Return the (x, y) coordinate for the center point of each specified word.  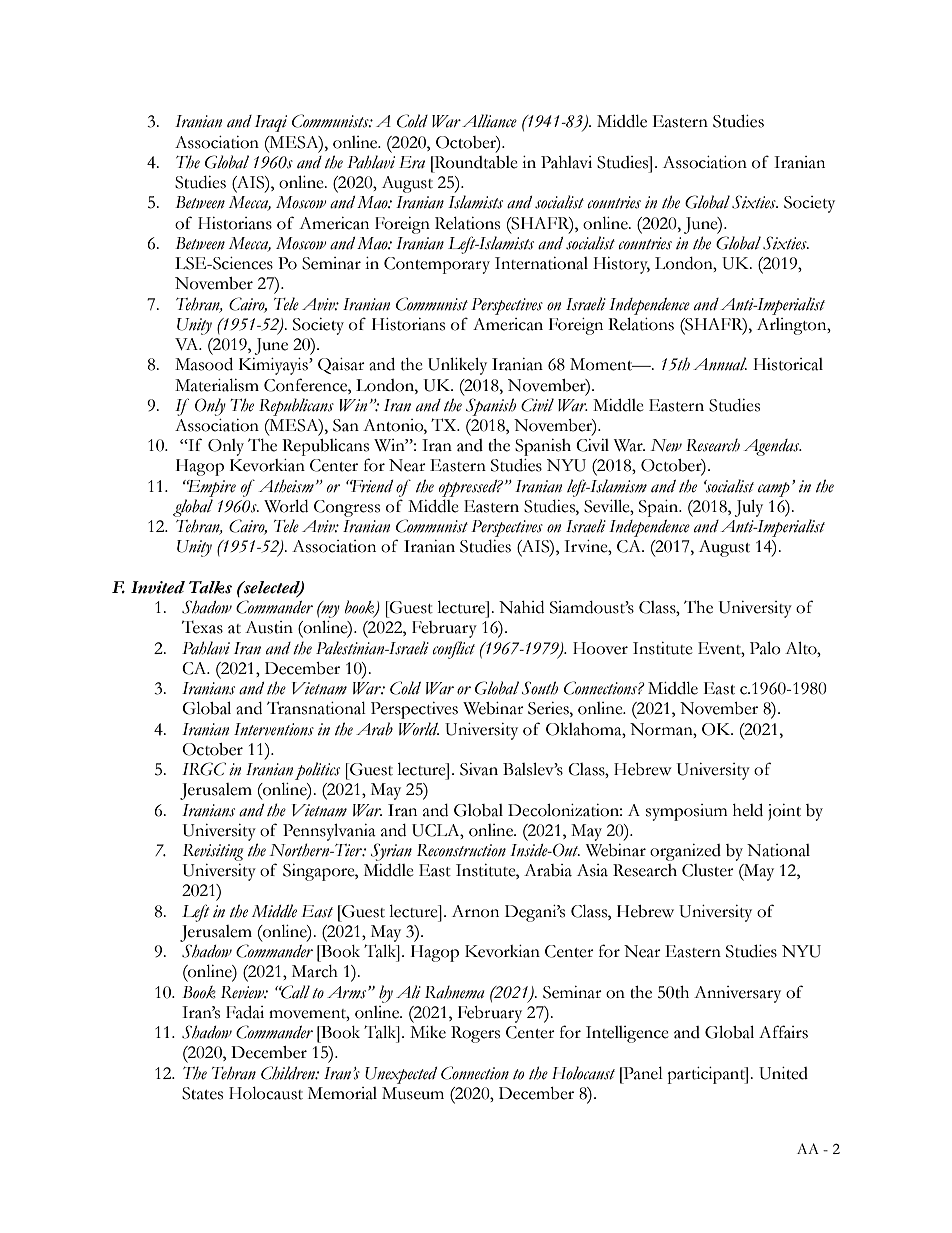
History (621, 265)
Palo (765, 648)
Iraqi (271, 123)
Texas (202, 627)
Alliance (489, 121)
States (202, 1093)
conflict (453, 650)
